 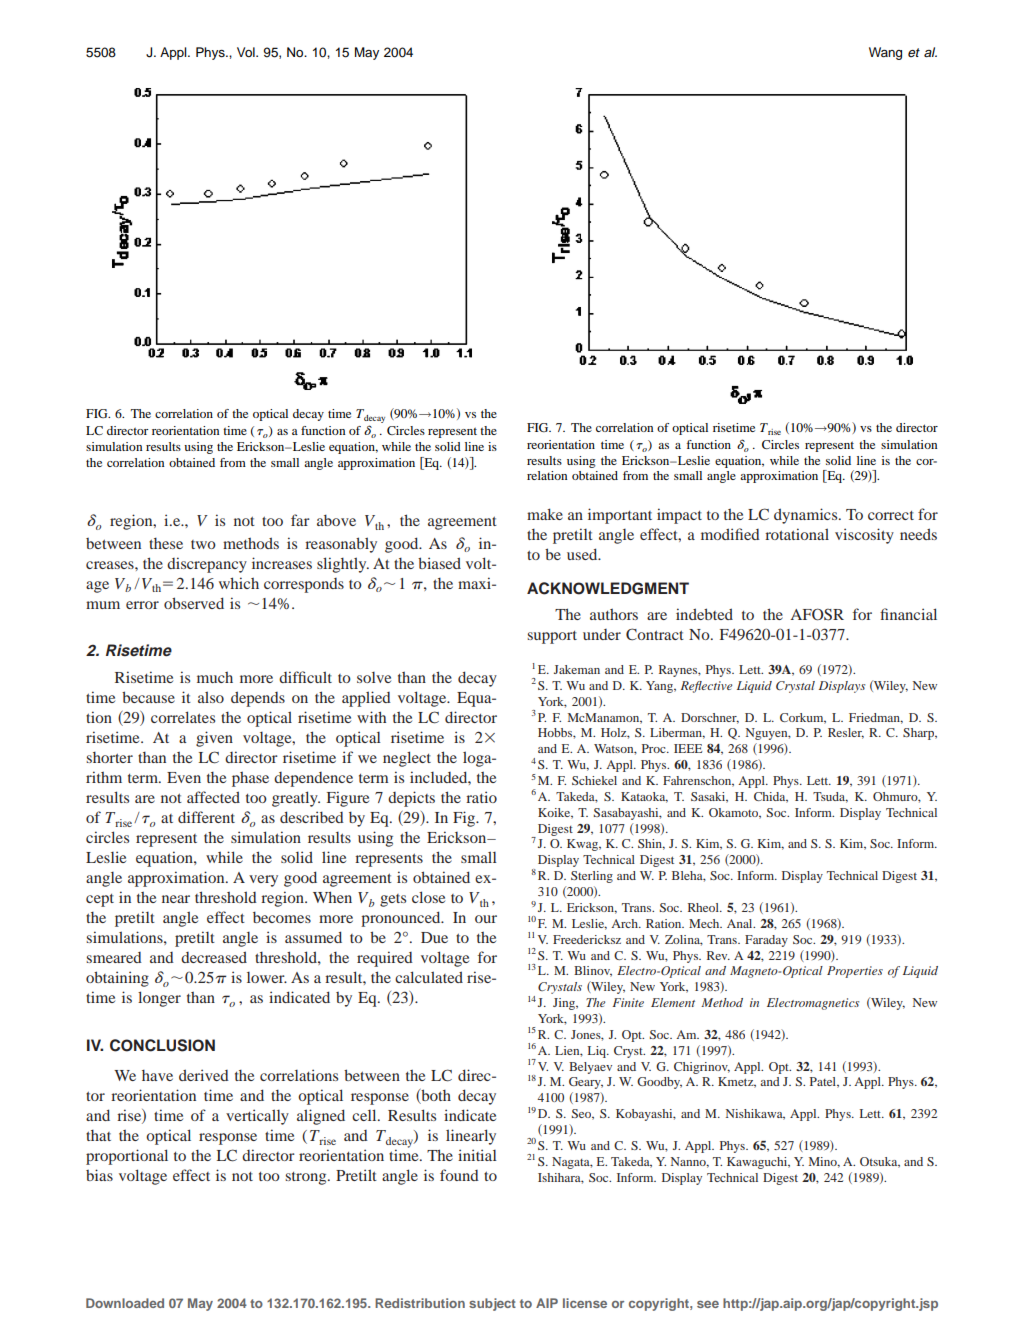 I want to click on correct, so click(x=891, y=515).
